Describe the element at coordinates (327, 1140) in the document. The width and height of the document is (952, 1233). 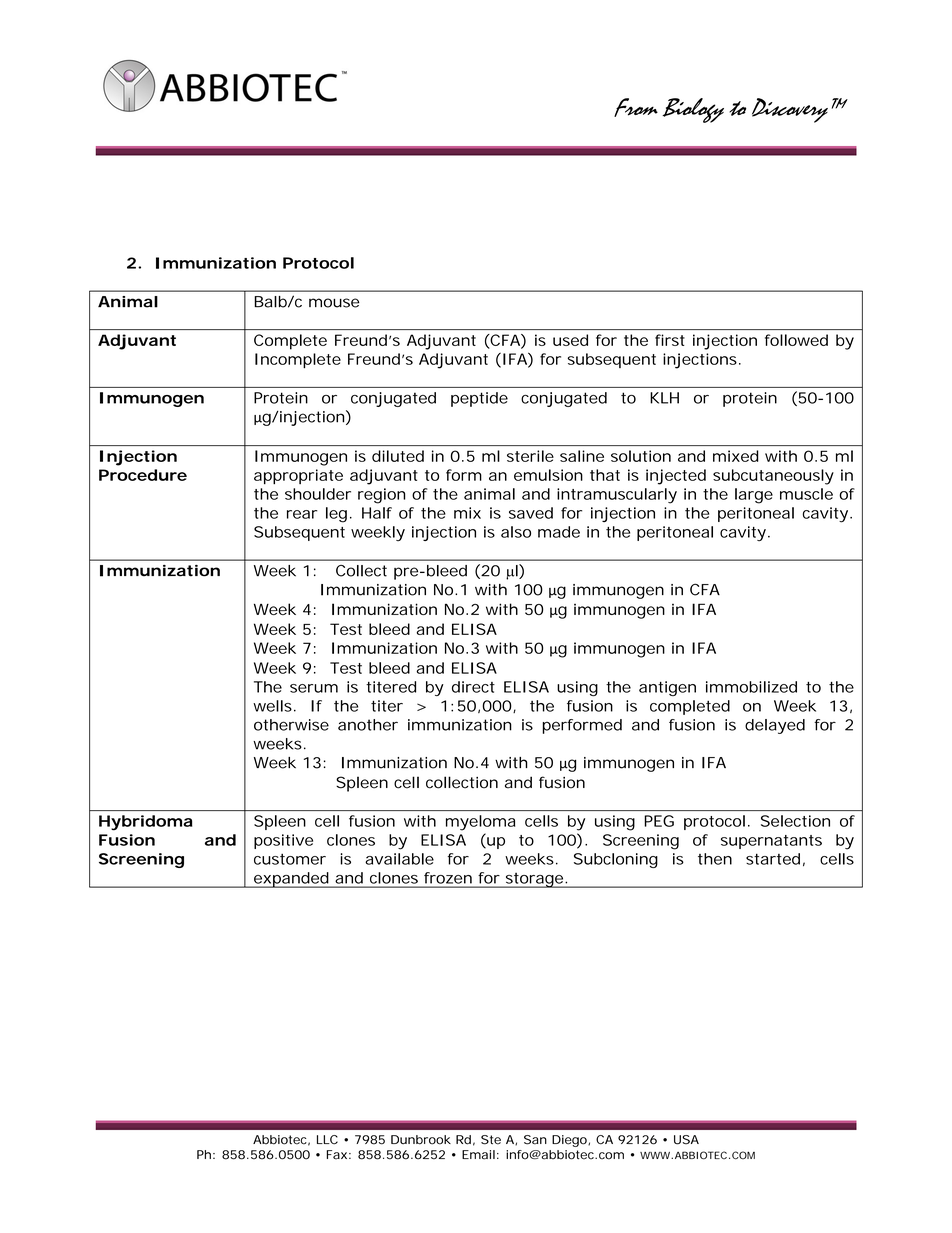
I see `LLC` at that location.
